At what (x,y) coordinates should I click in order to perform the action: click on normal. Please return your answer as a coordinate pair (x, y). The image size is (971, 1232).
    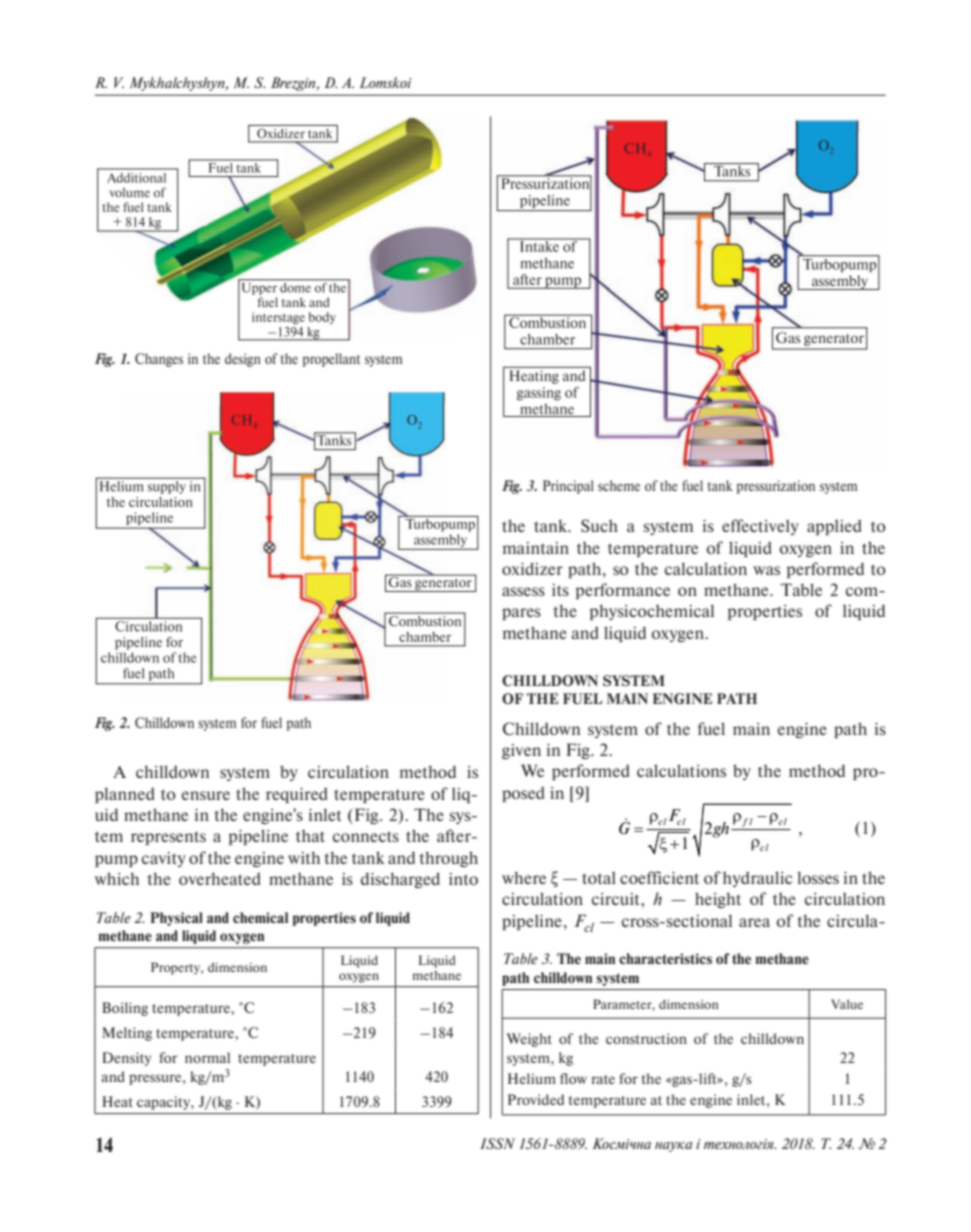
    Looking at the image, I should click on (207, 1057).
